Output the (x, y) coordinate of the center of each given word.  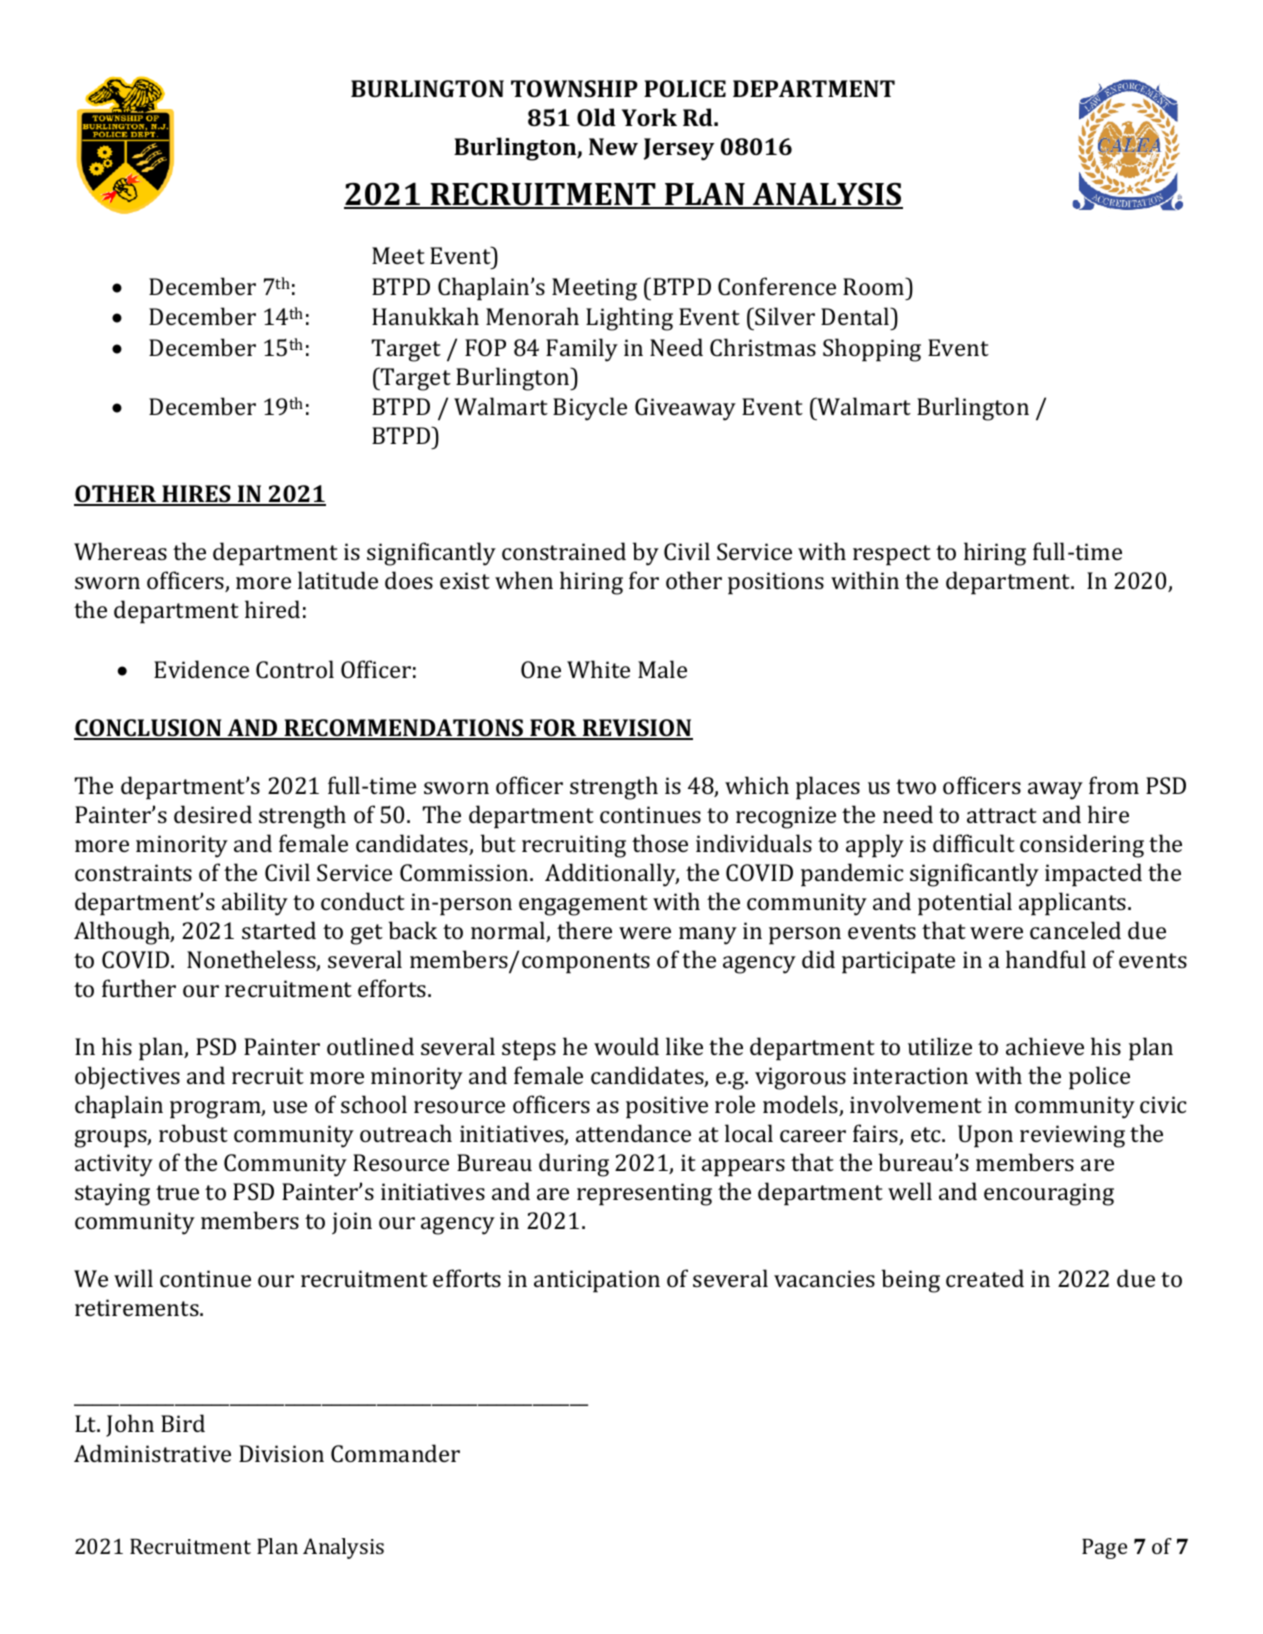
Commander (395, 1453)
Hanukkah (425, 316)
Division (281, 1453)
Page (1104, 1549)
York (649, 117)
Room (875, 286)
